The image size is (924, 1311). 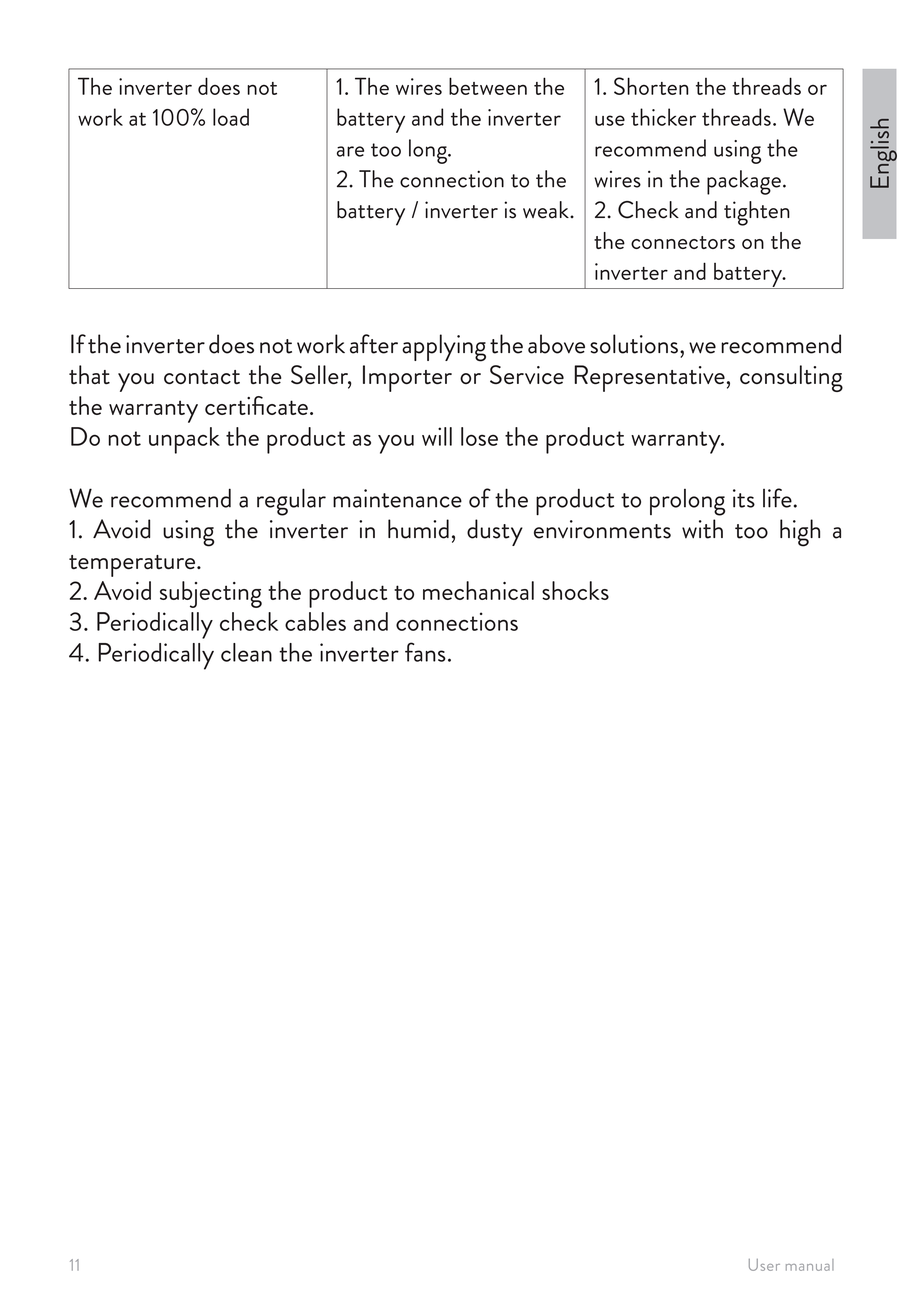 I want to click on clean, so click(x=246, y=652).
